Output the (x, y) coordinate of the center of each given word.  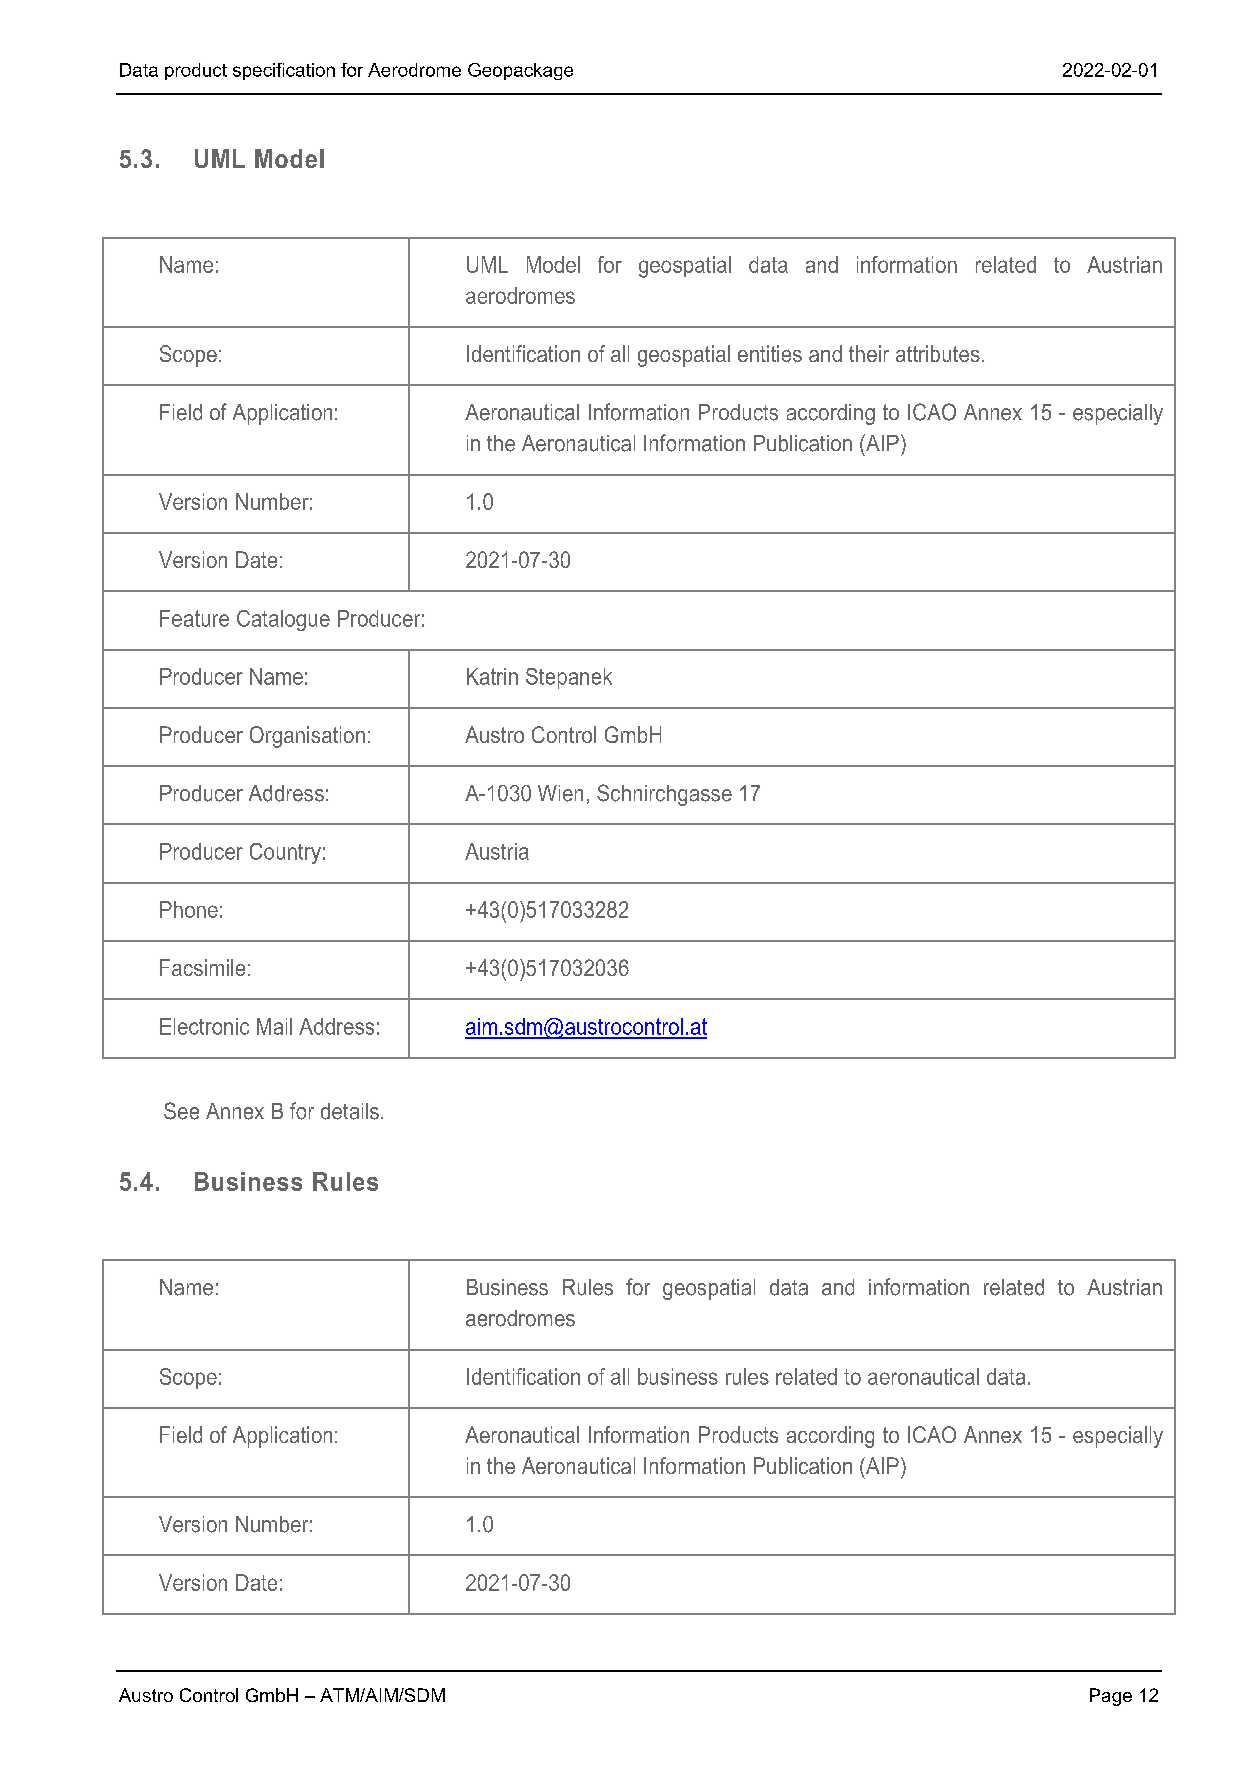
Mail (274, 1026)
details (350, 1111)
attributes (938, 353)
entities (770, 353)
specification (284, 71)
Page (1111, 1697)
